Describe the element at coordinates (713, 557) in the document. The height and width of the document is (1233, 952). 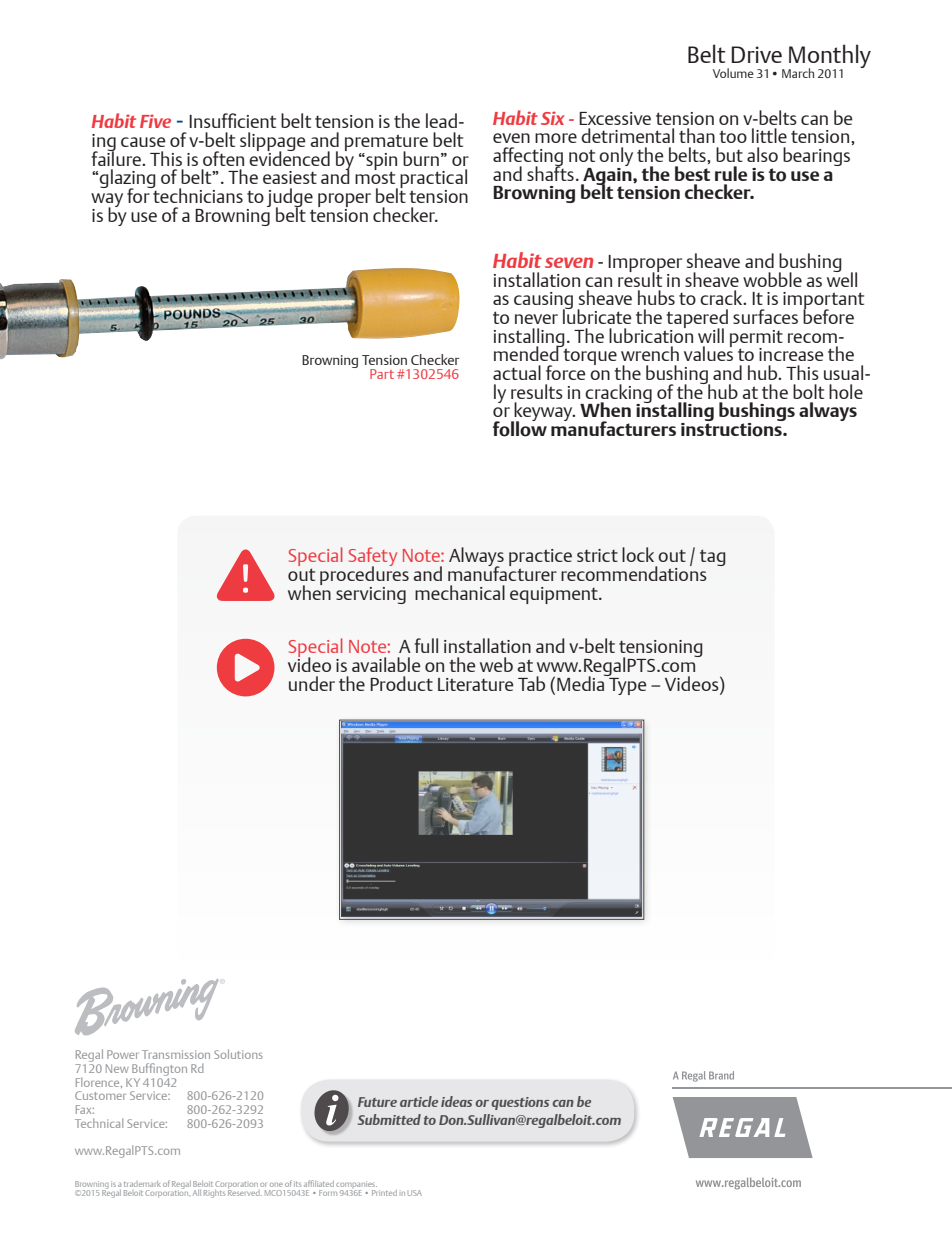
I see `tag` at that location.
